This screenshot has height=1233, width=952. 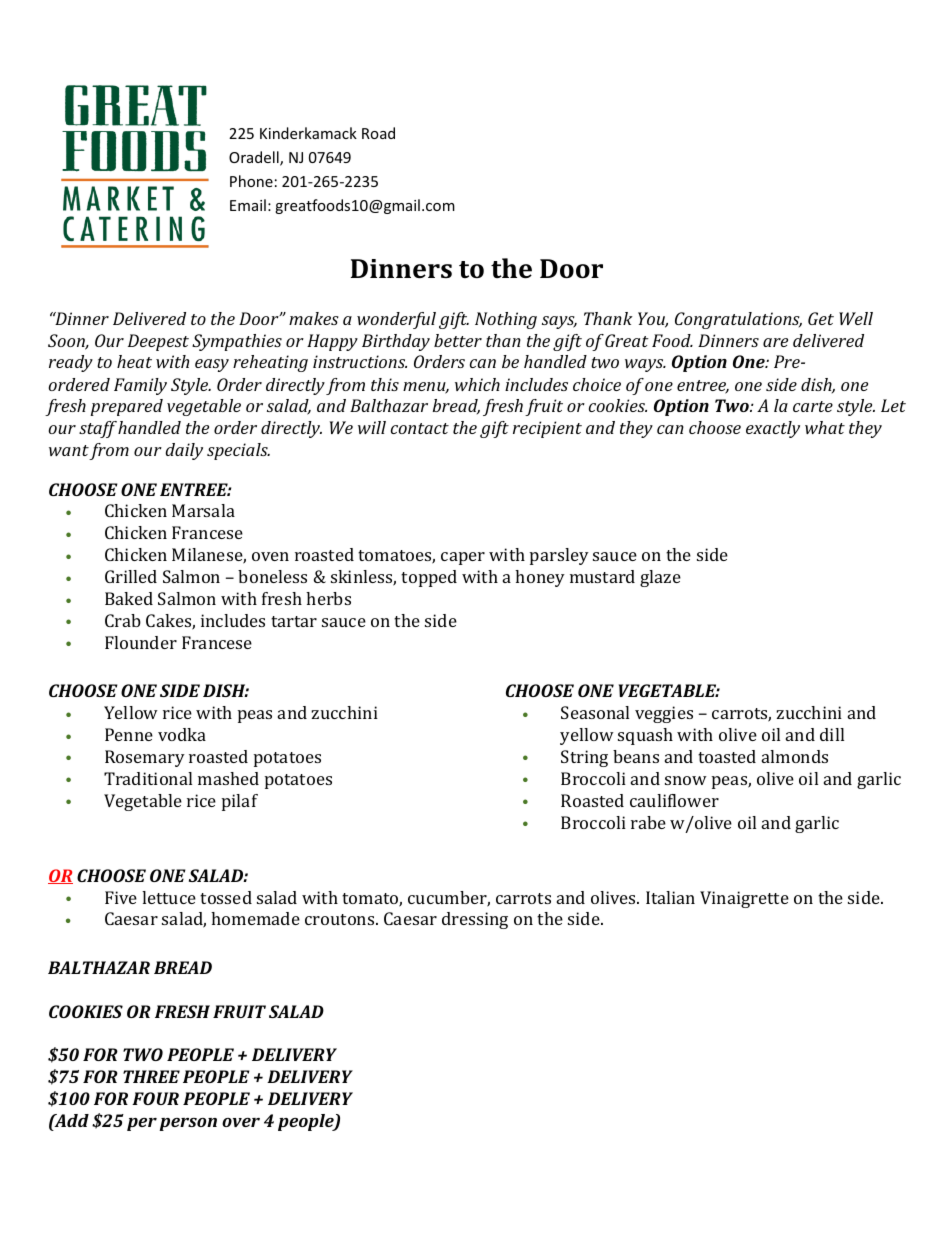 I want to click on FOUR, so click(x=155, y=1098).
